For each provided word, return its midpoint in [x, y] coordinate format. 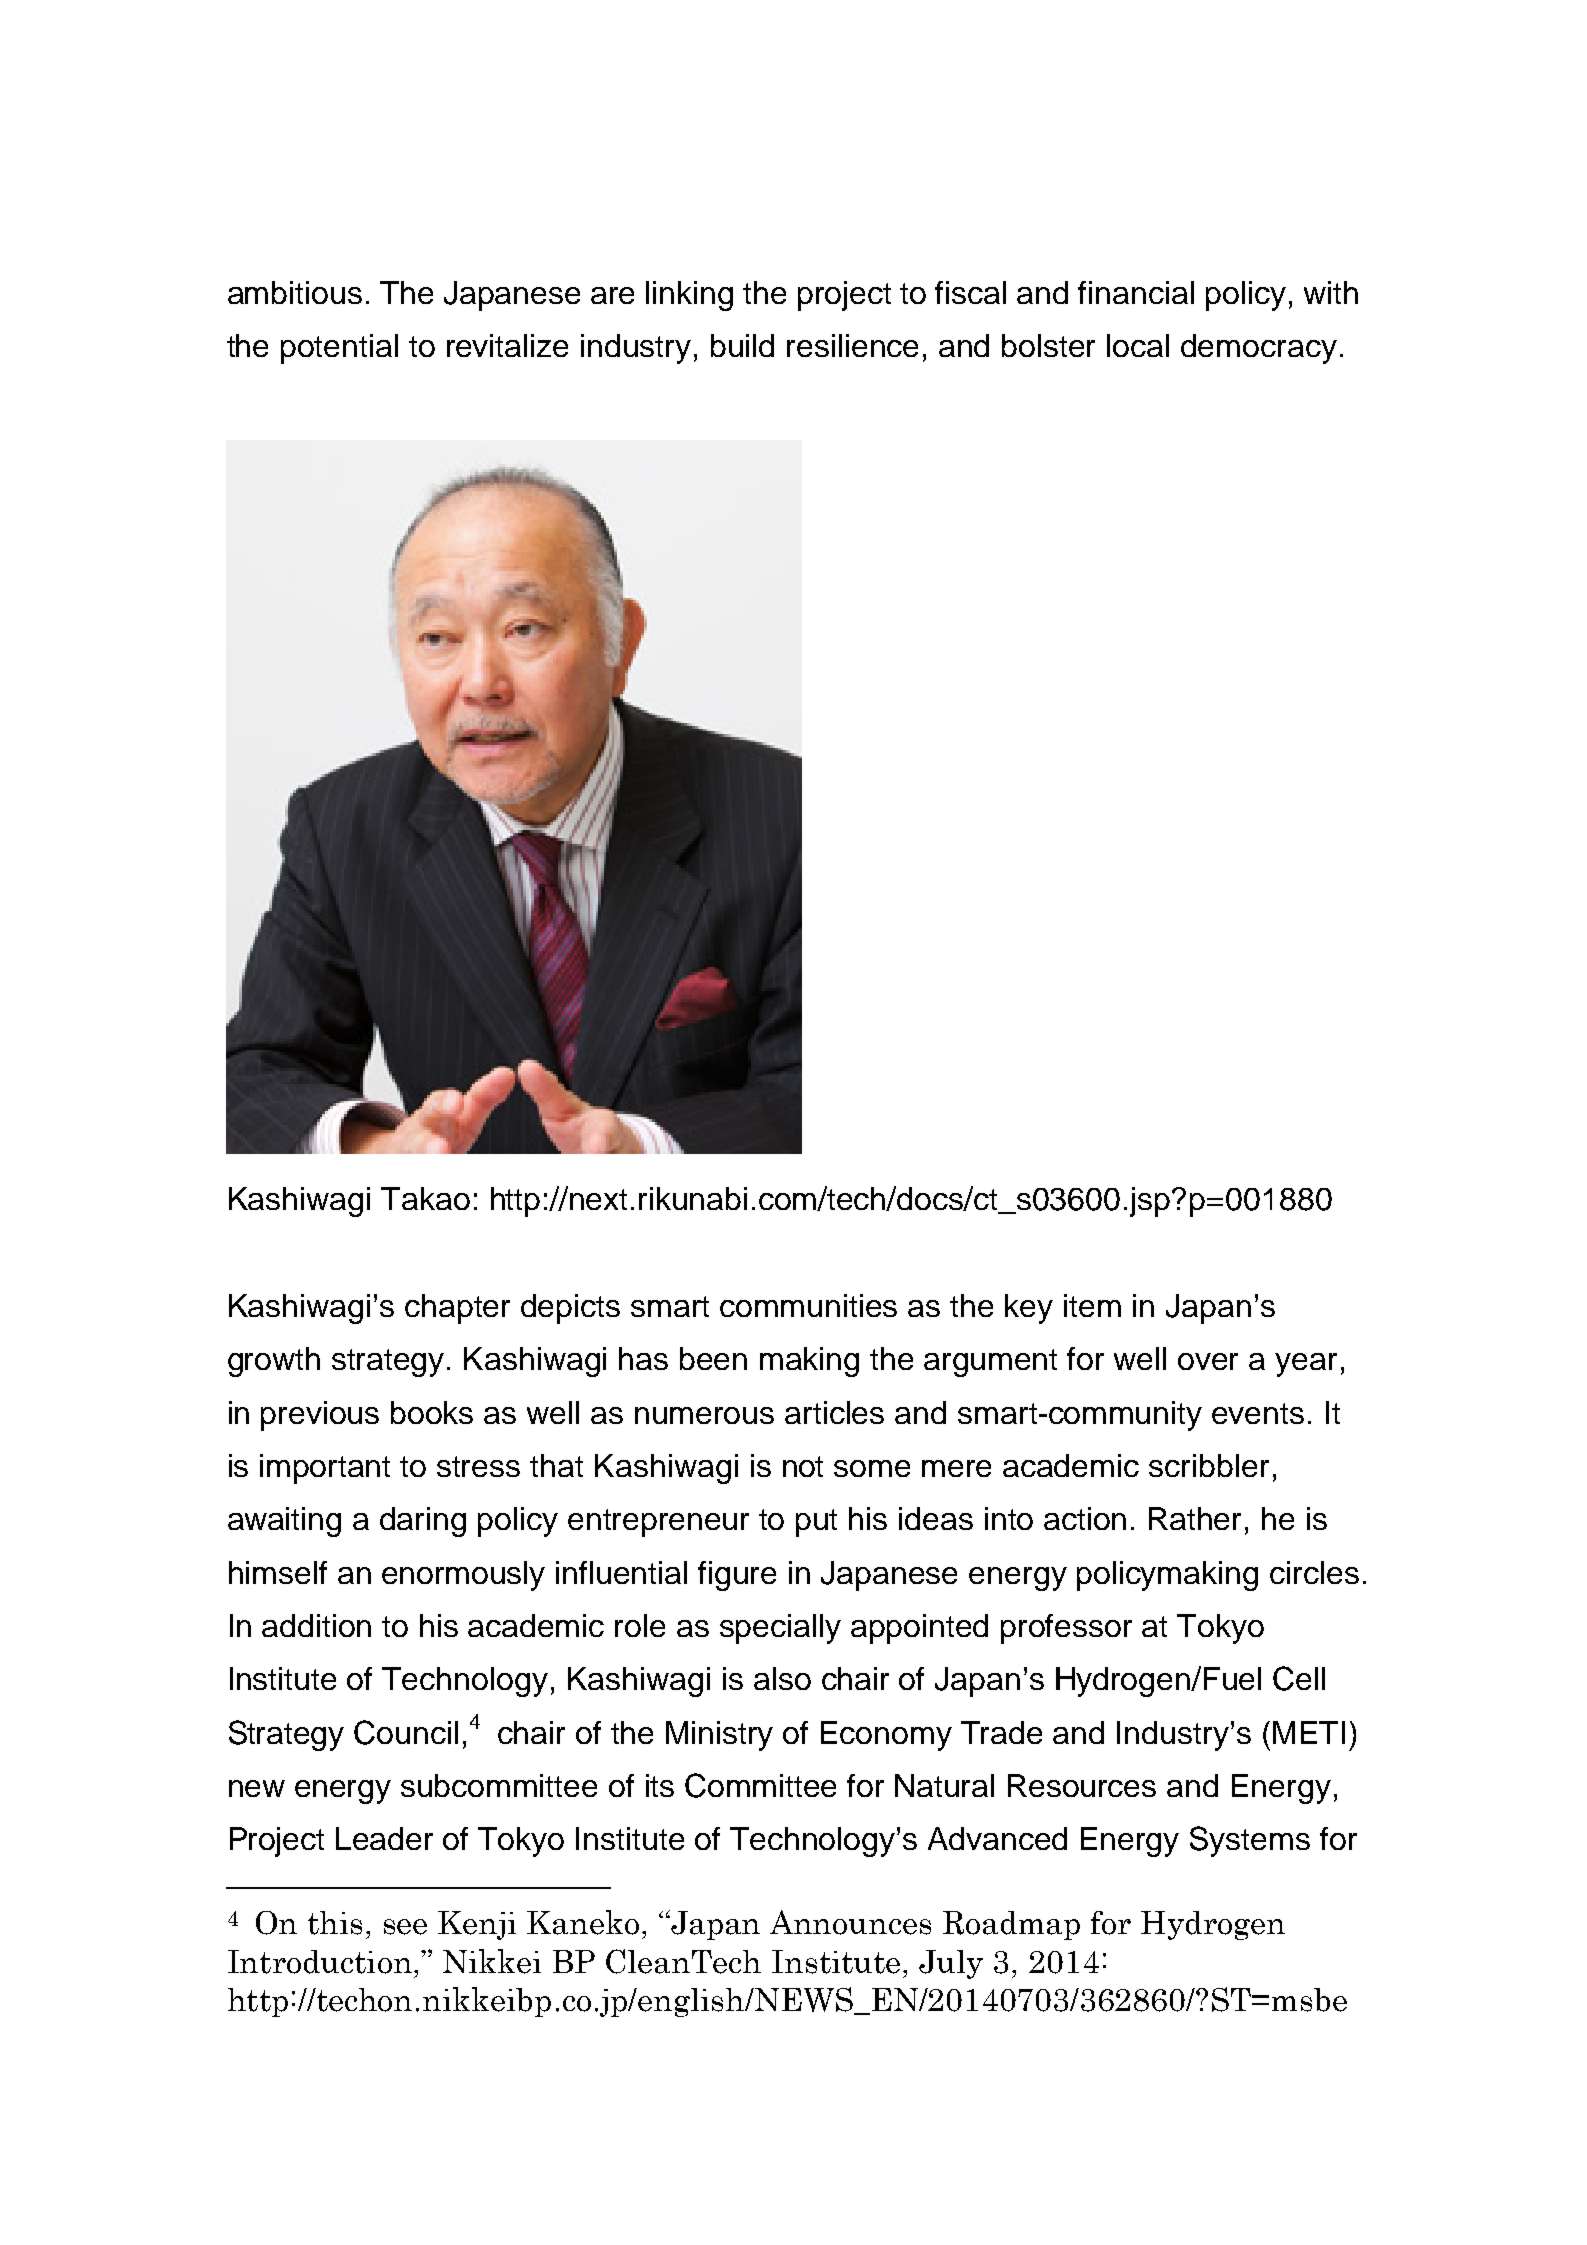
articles [834, 1412]
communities [808, 1305]
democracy [1259, 349]
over [1208, 1361]
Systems [1250, 1841]
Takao [425, 1198]
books [432, 1412]
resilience [852, 345]
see [405, 1927]
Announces [850, 1922]
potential [339, 349]
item [1092, 1305]
